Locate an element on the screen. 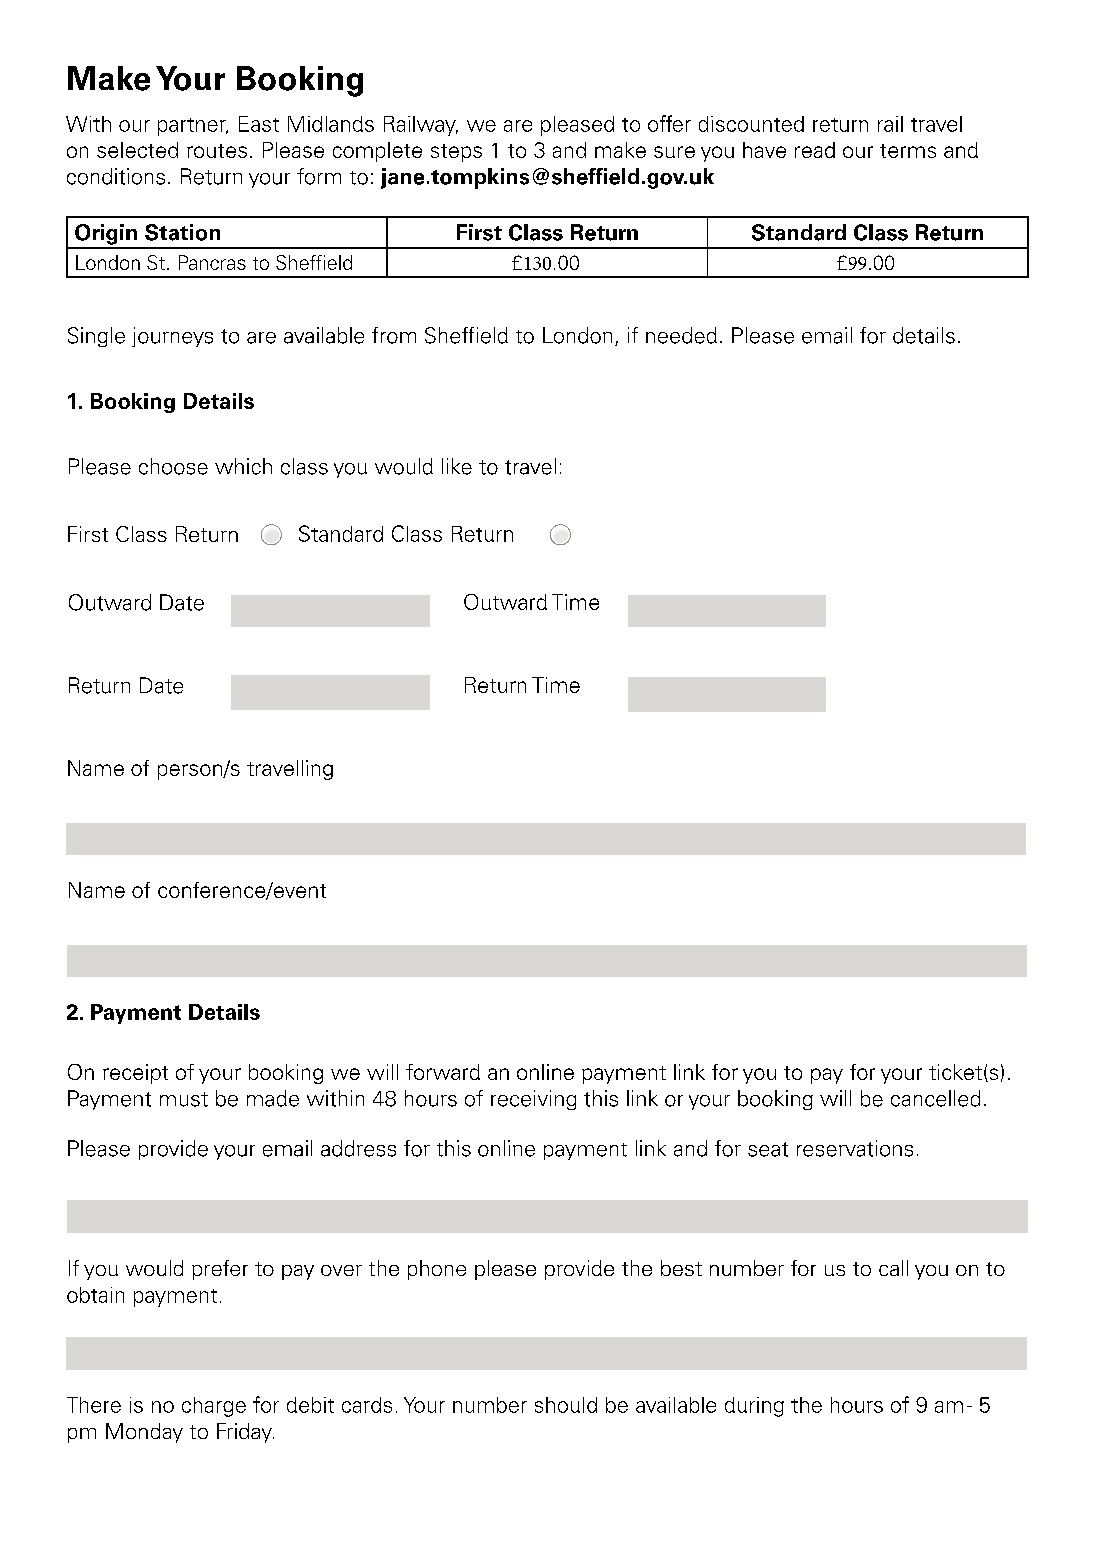 This screenshot has width=1093, height=1545. forward is located at coordinates (443, 1072).
